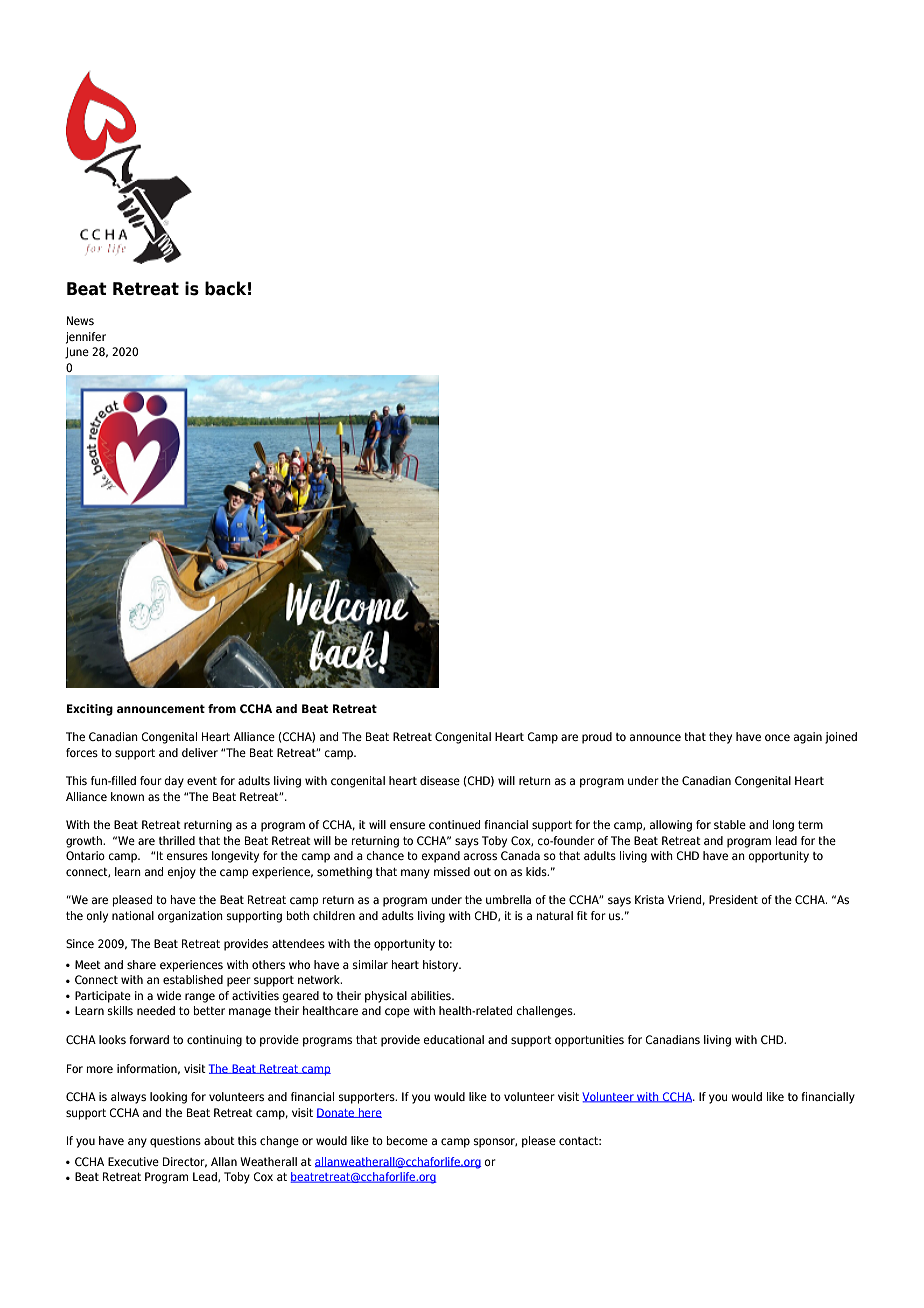  What do you see at coordinates (440, 780) in the document?
I see `disease` at bounding box center [440, 780].
